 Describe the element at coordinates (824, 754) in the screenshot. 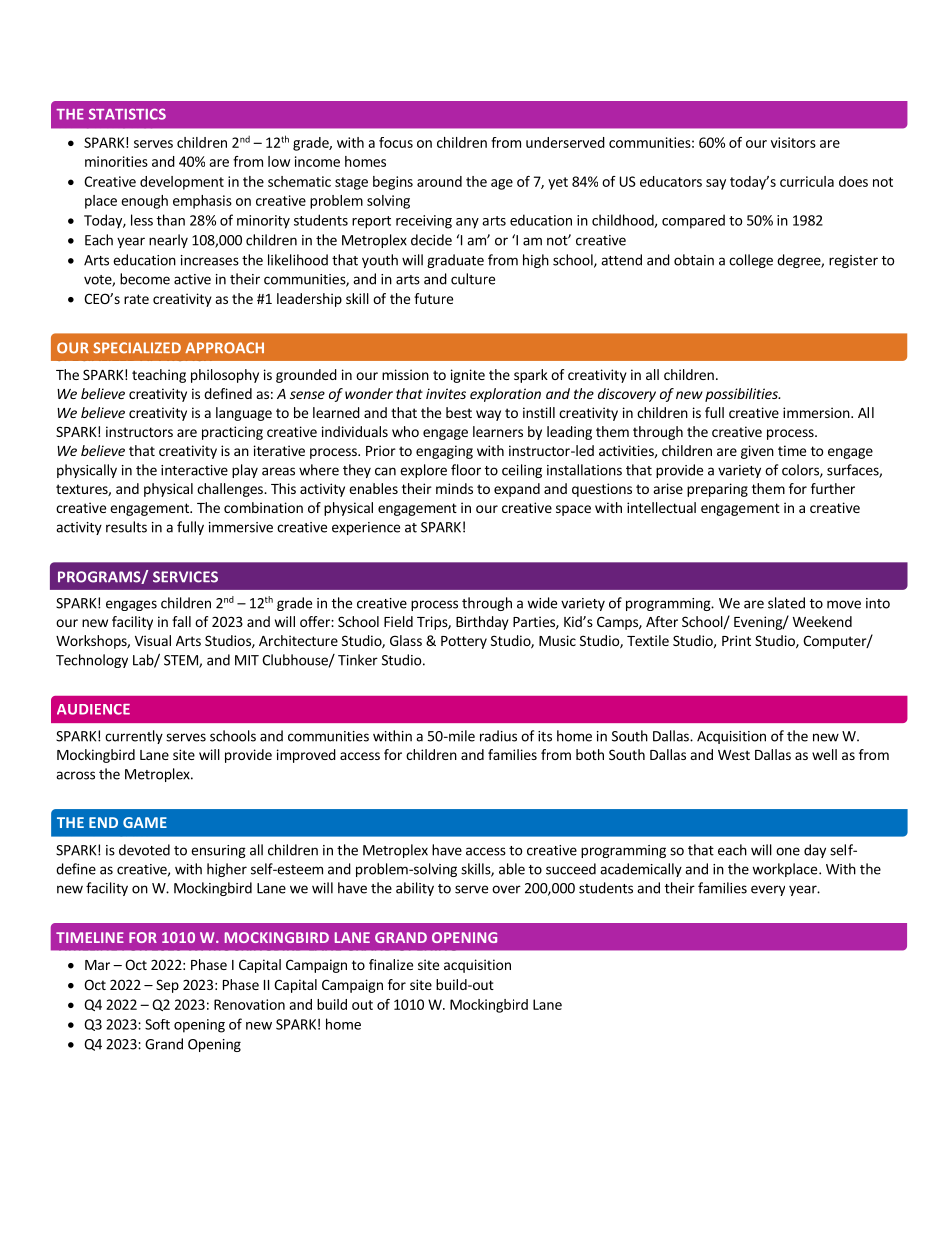

I see `well` at that location.
